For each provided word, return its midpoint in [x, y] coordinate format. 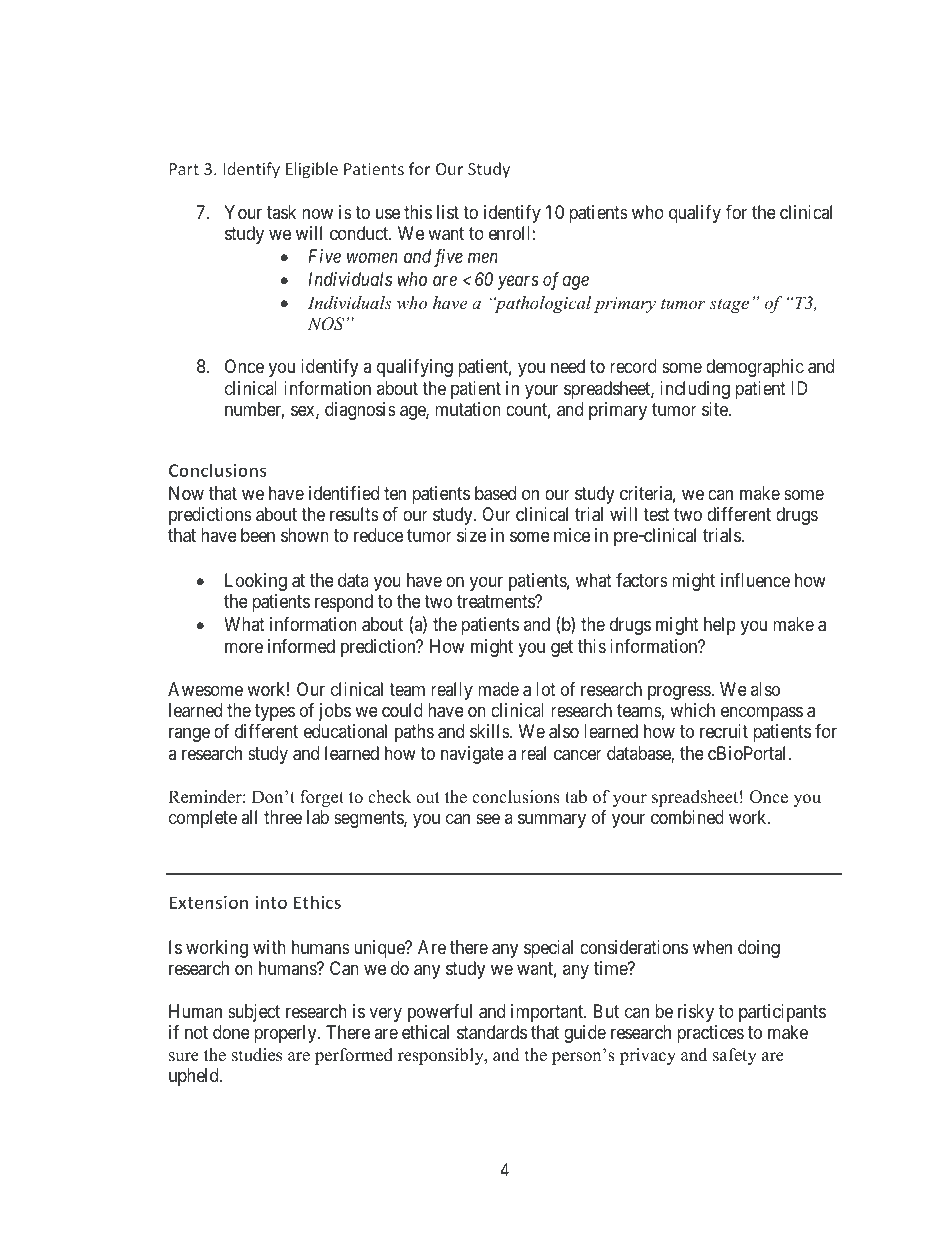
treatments [496, 602]
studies [257, 1055]
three [283, 817]
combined [687, 817]
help [720, 626]
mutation [468, 409]
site [715, 409]
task [281, 212]
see [488, 819]
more [244, 647]
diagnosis [360, 411]
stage [729, 305]
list [448, 212]
